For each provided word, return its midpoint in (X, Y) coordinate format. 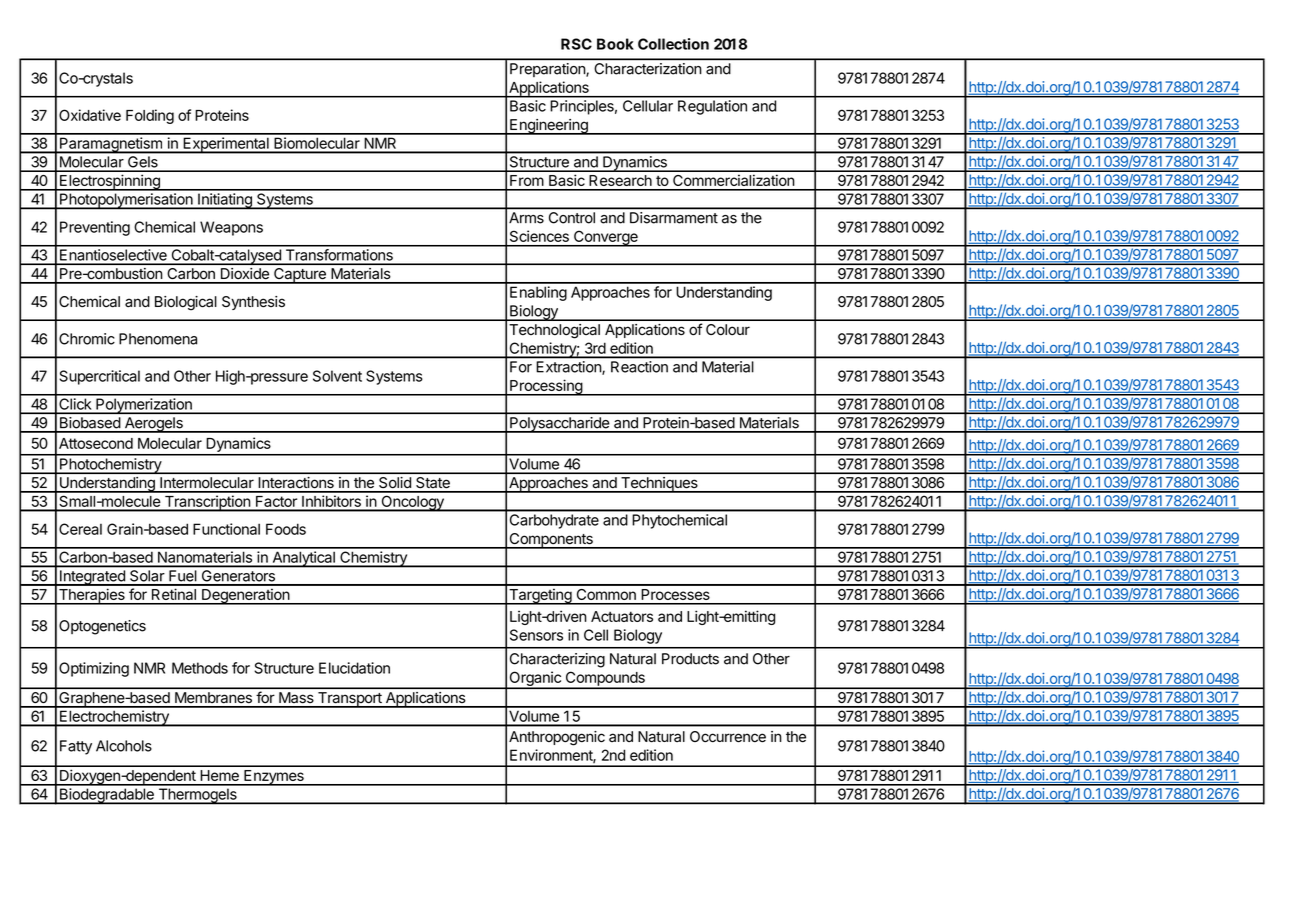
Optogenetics (102, 627)
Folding (150, 116)
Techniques (659, 485)
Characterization (648, 69)
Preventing (95, 228)
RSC (576, 44)
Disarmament (674, 218)
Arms (526, 218)
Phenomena (158, 339)
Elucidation (354, 668)
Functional (226, 529)
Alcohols (124, 746)
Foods (286, 529)
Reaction (639, 367)
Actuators (622, 616)
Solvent (337, 376)
